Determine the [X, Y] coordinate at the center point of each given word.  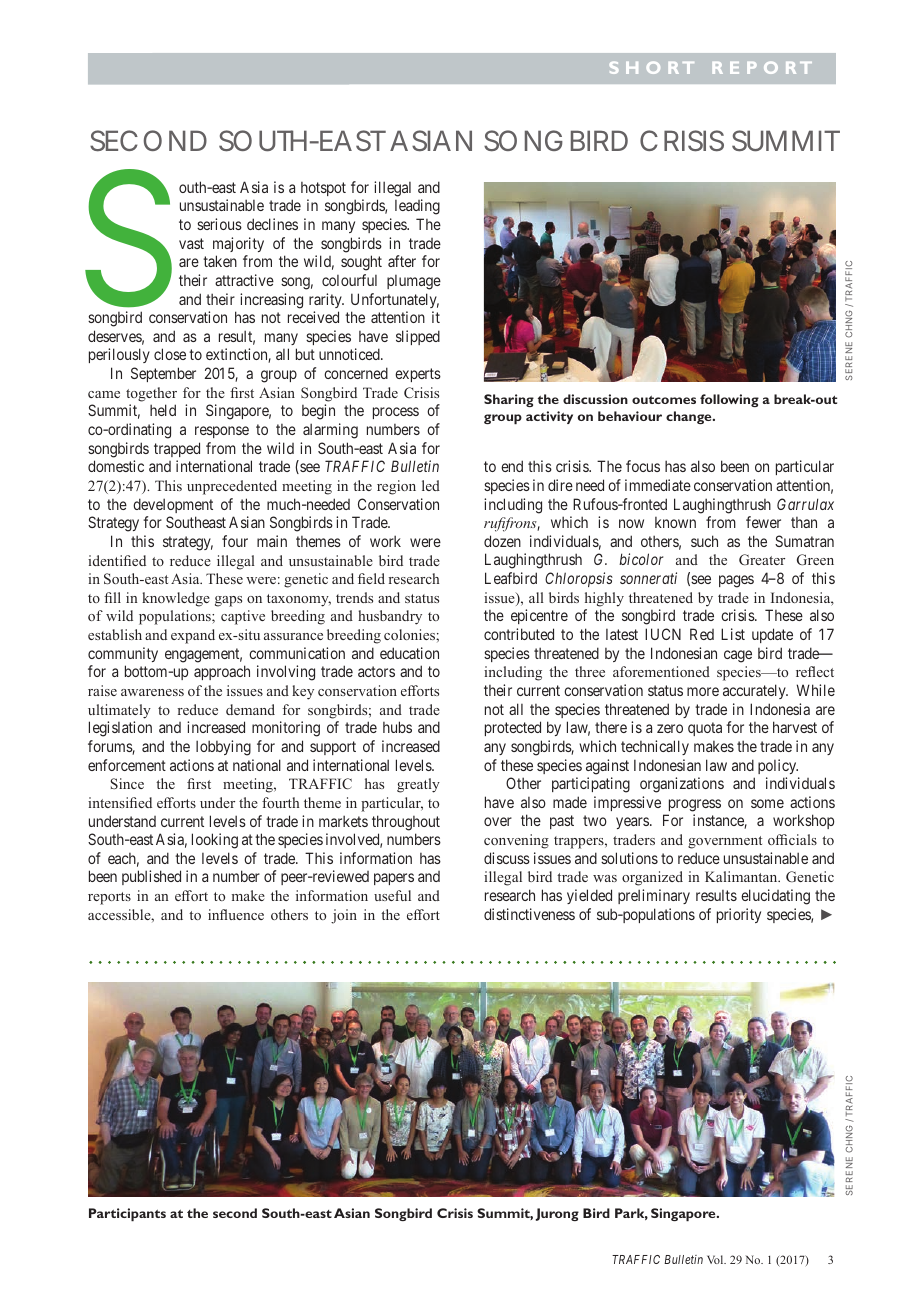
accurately [755, 691]
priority [739, 915]
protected [513, 728]
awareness [152, 692]
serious [219, 224]
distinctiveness [529, 914]
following [729, 400]
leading [417, 207]
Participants [127, 1215]
